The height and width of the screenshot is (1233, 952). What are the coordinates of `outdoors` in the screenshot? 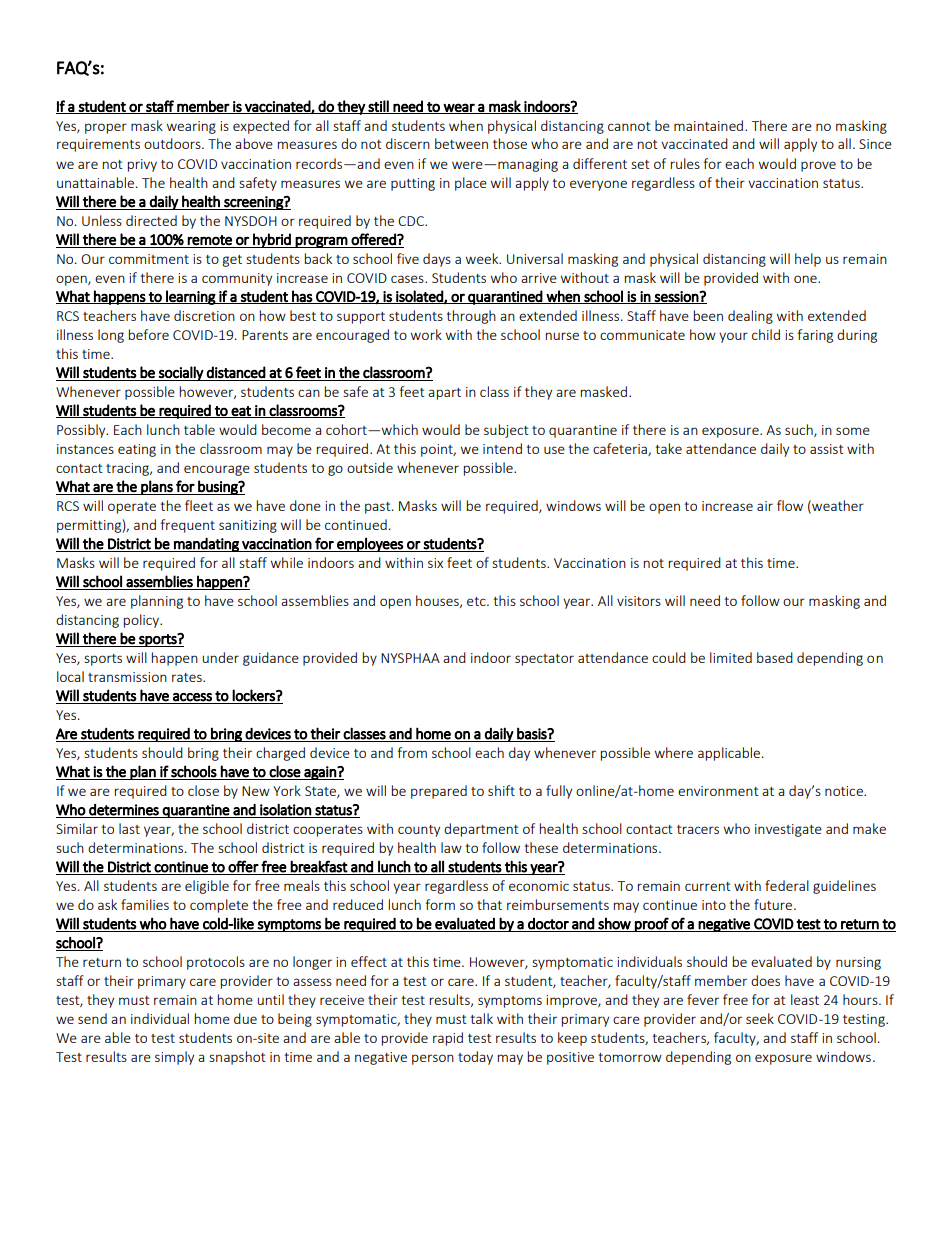 It's located at (173, 143).
